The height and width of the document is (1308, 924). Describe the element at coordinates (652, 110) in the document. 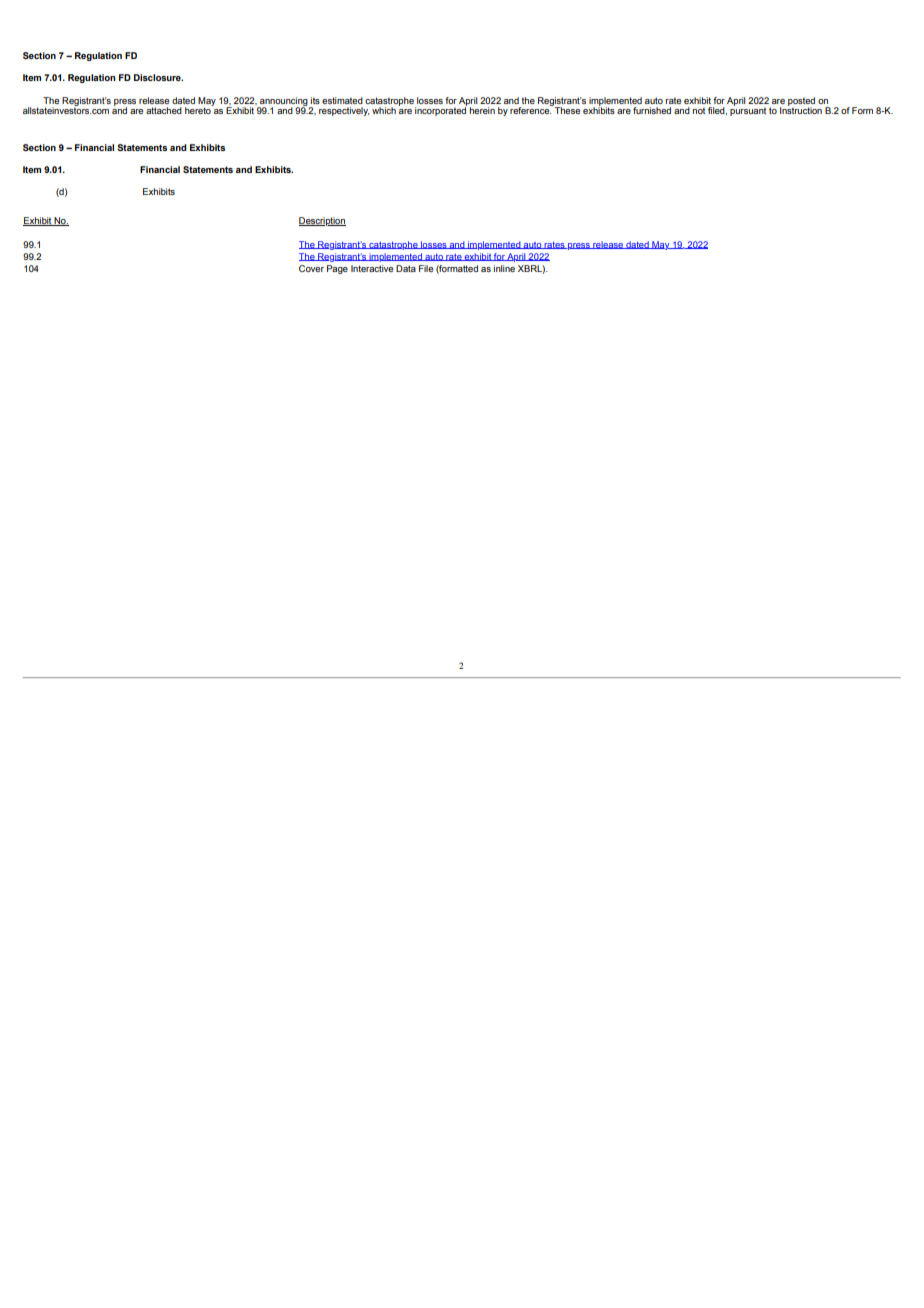

I see `furnished` at that location.
